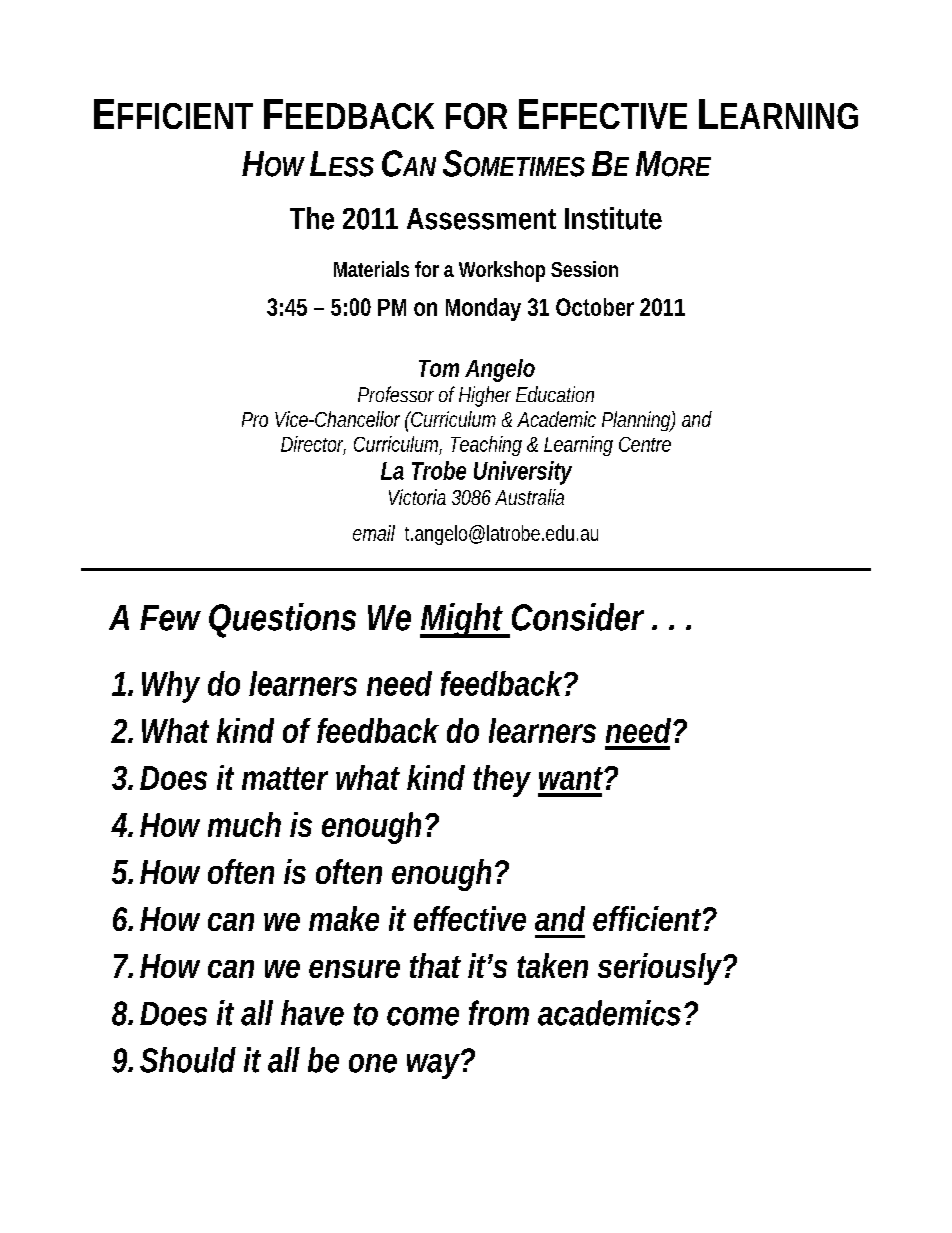 The image size is (952, 1233). What do you see at coordinates (312, 1013) in the screenshot?
I see `have` at bounding box center [312, 1013].
